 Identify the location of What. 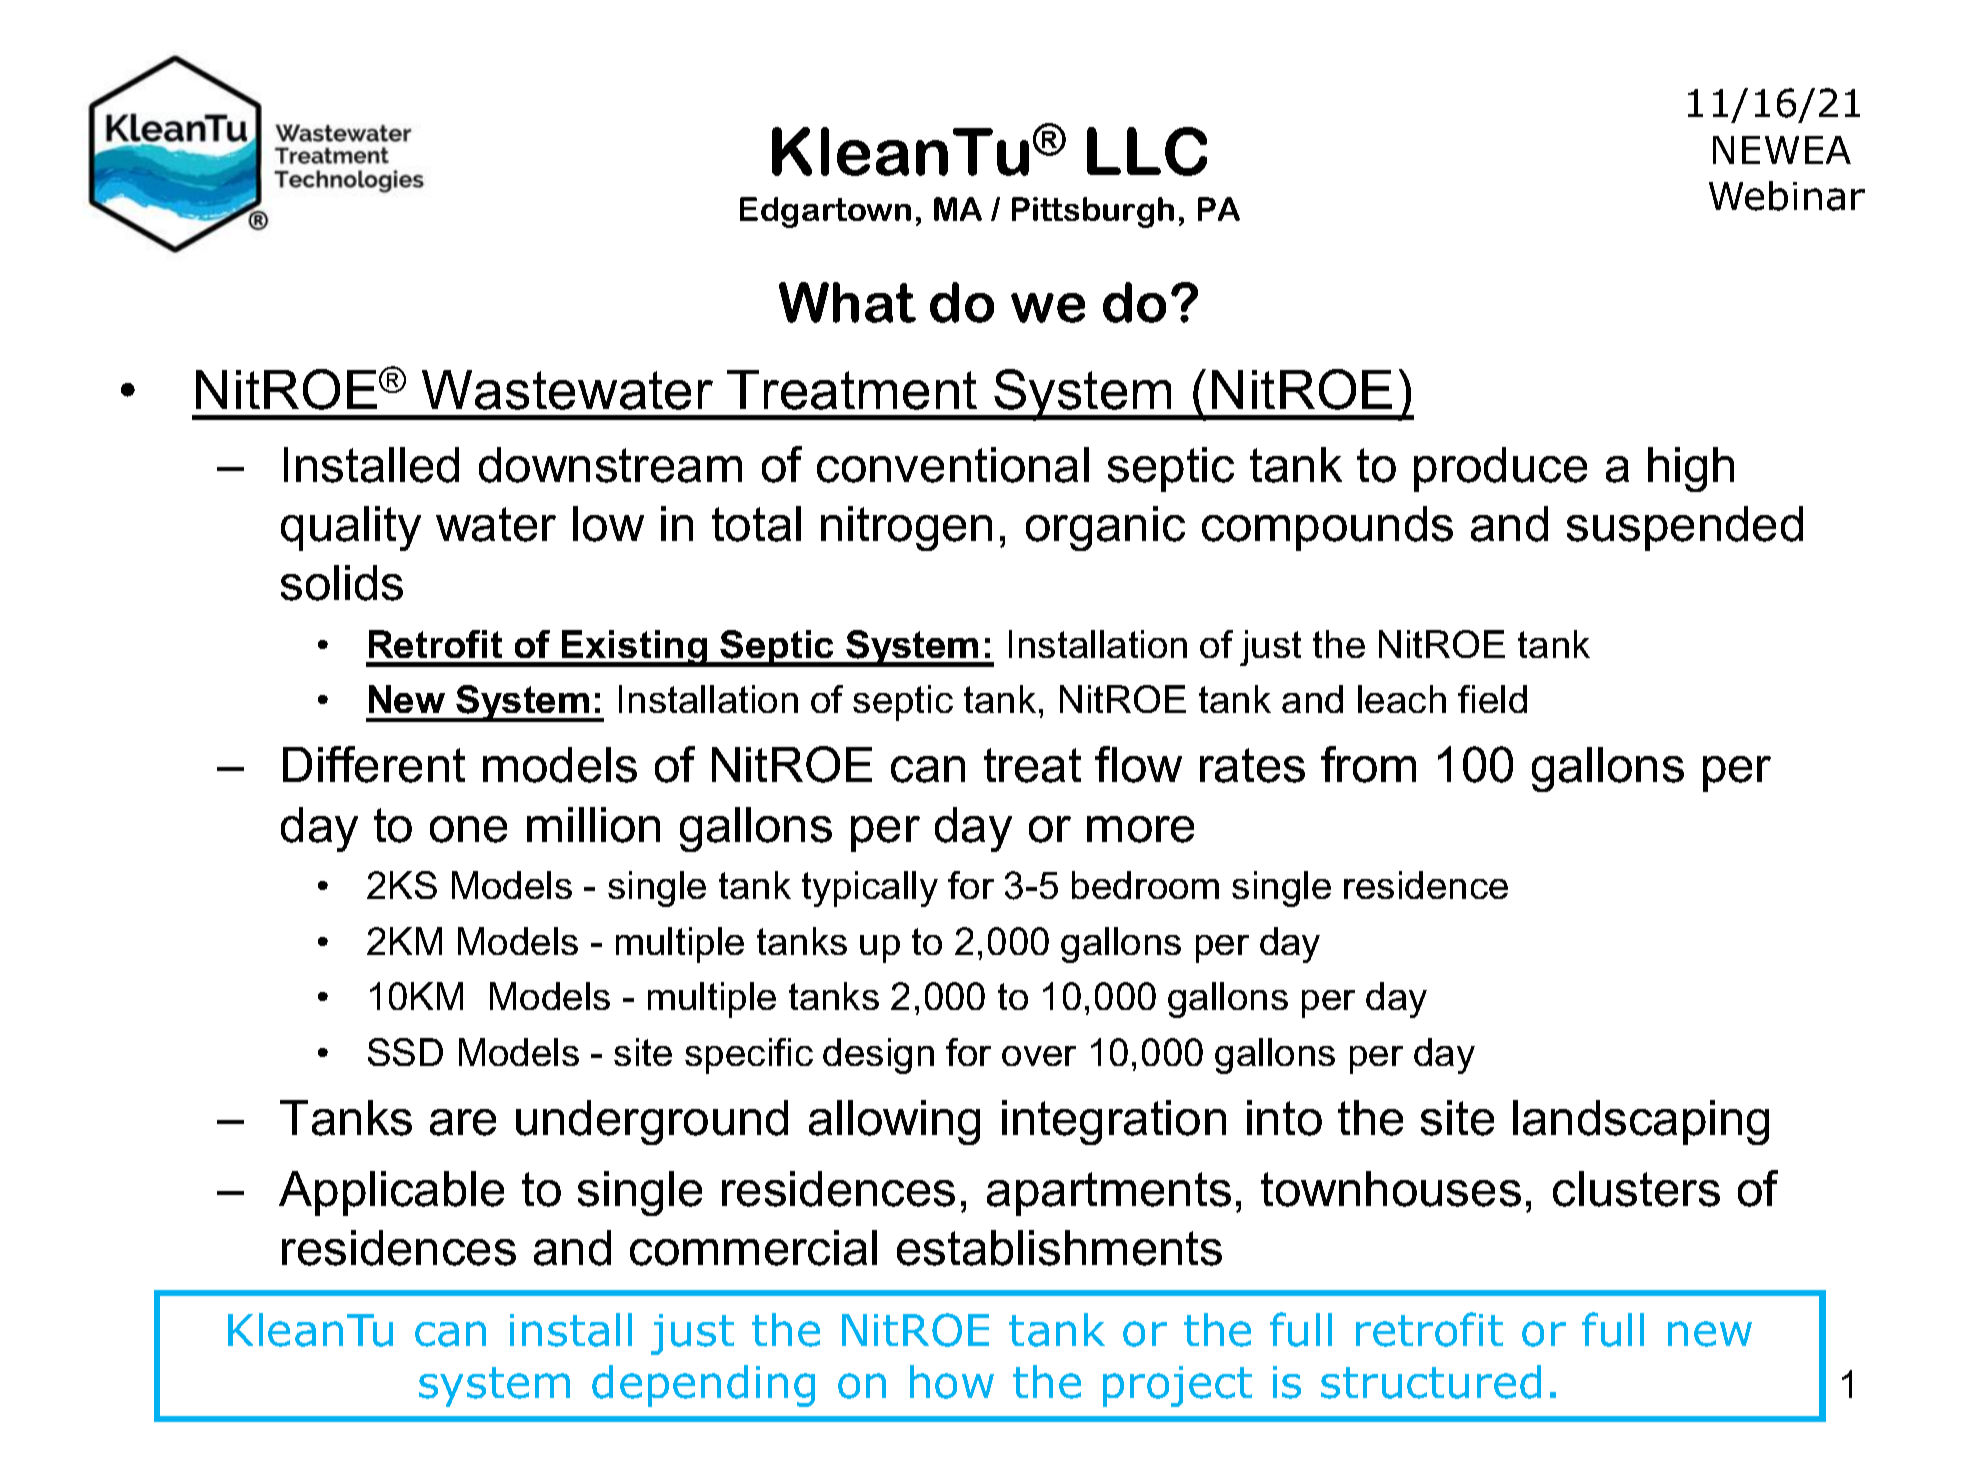
(847, 302).
